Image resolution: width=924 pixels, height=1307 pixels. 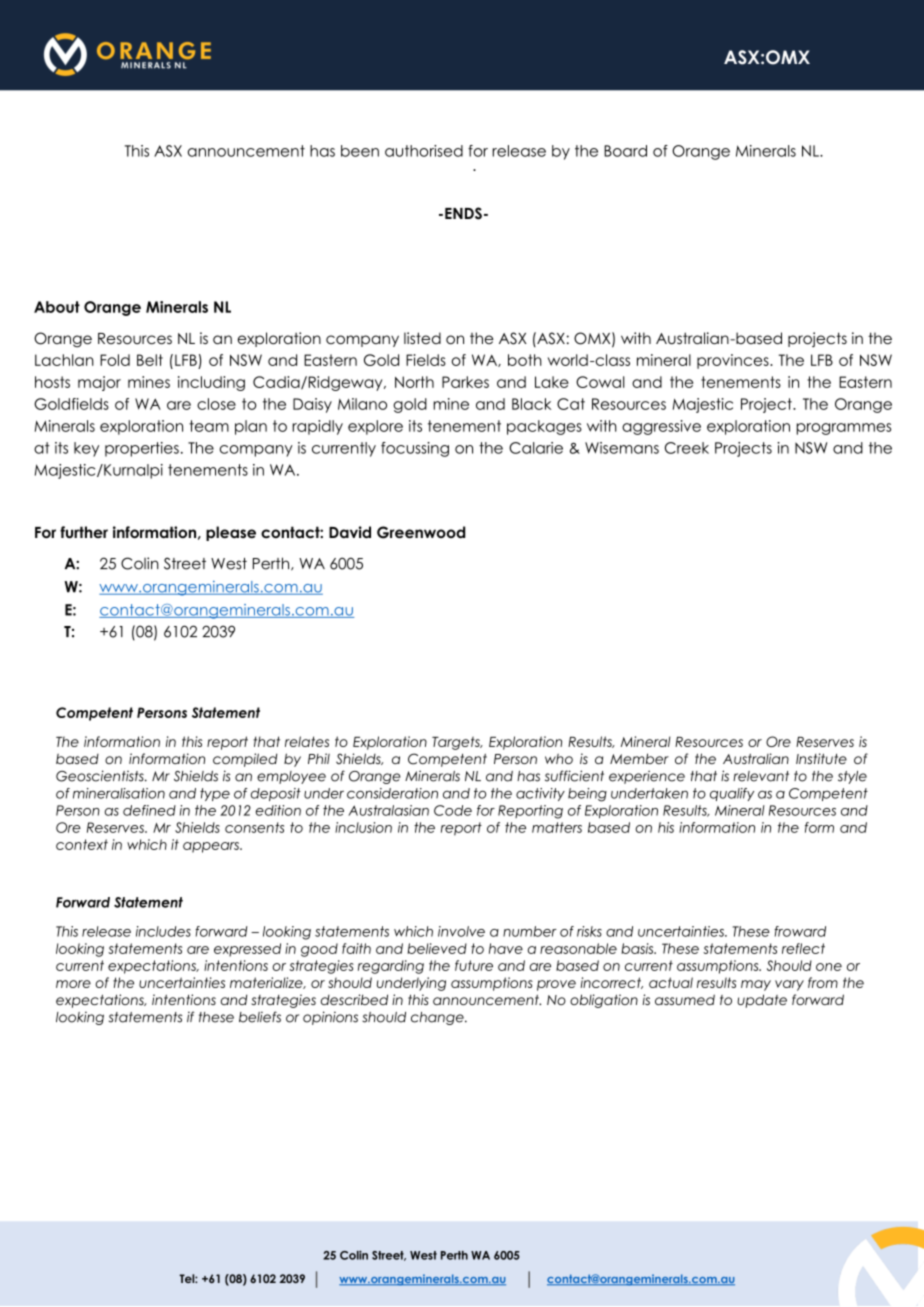 I want to click on properties, so click(x=142, y=449).
